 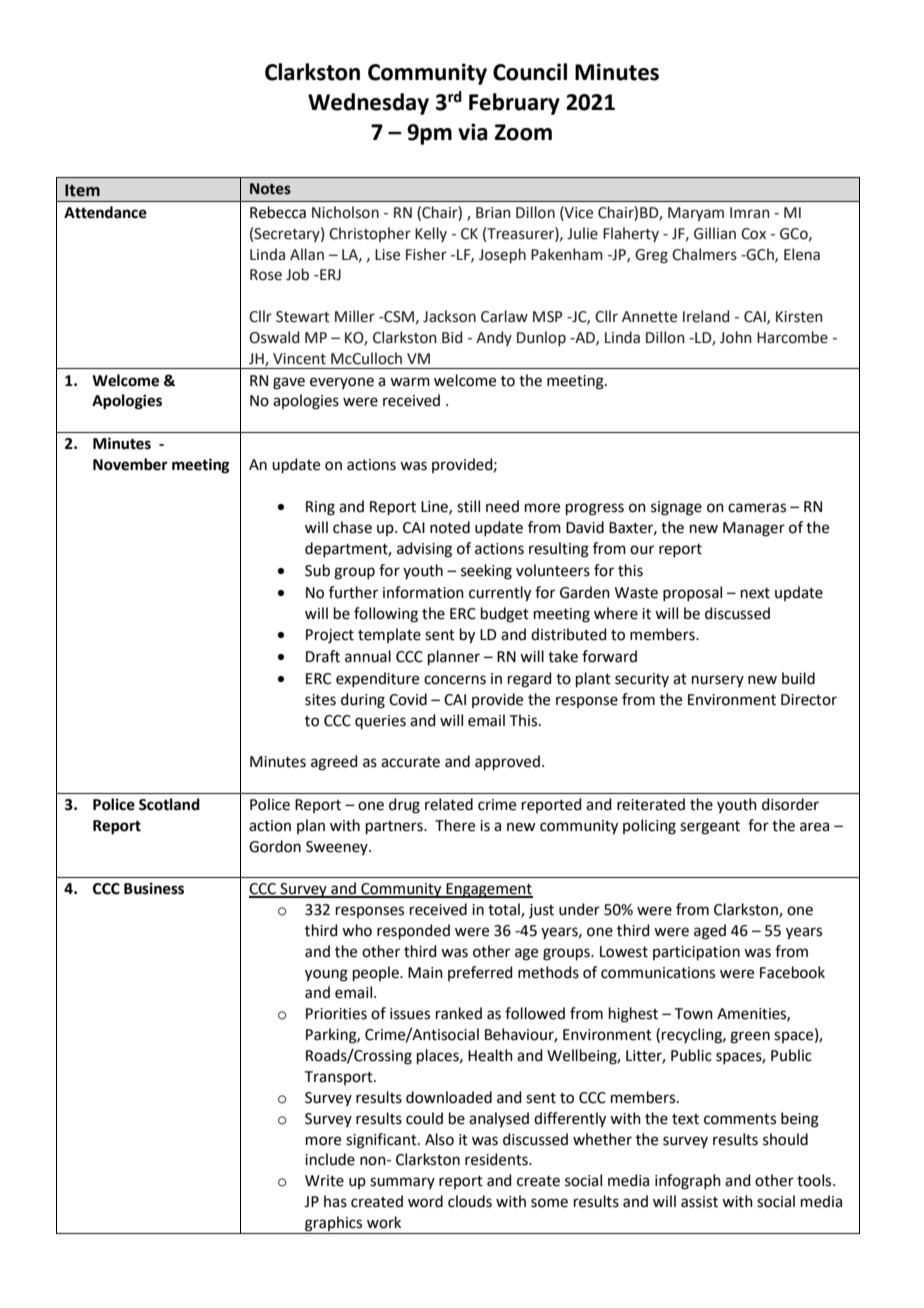 What do you see at coordinates (472, 132) in the screenshot?
I see `via` at bounding box center [472, 132].
